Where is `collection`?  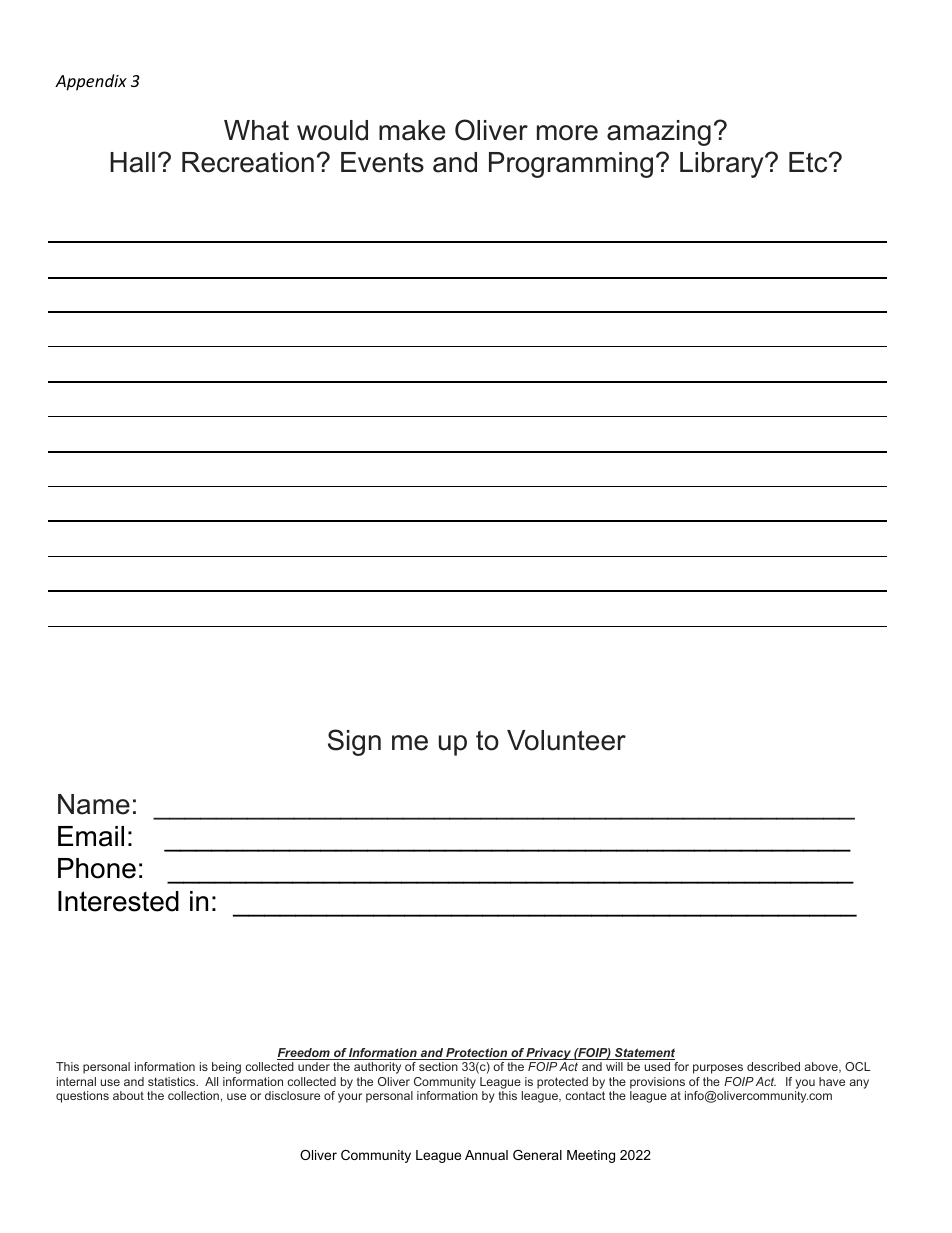 collection is located at coordinates (193, 1095).
